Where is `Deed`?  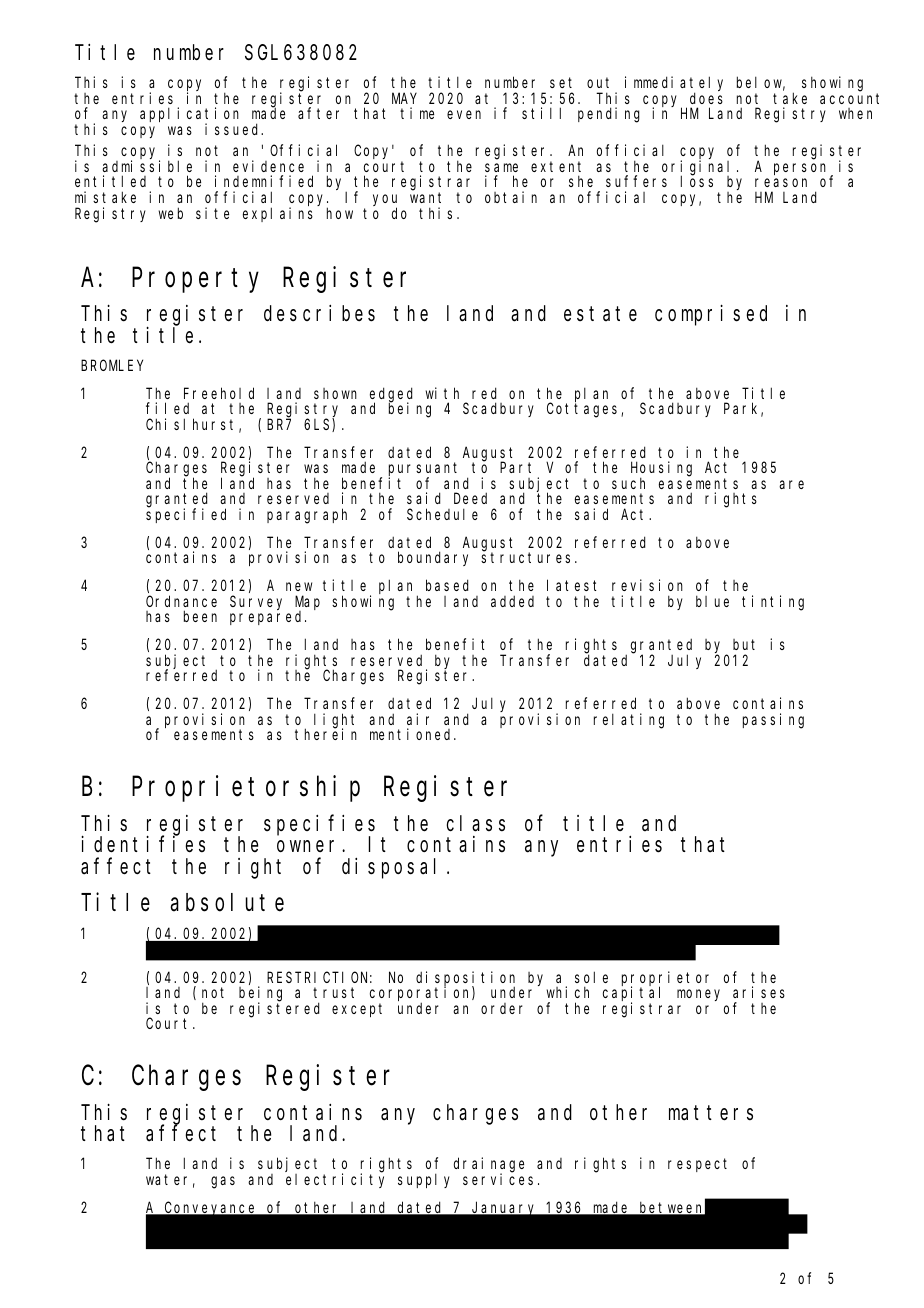
Deed is located at coordinates (470, 498).
